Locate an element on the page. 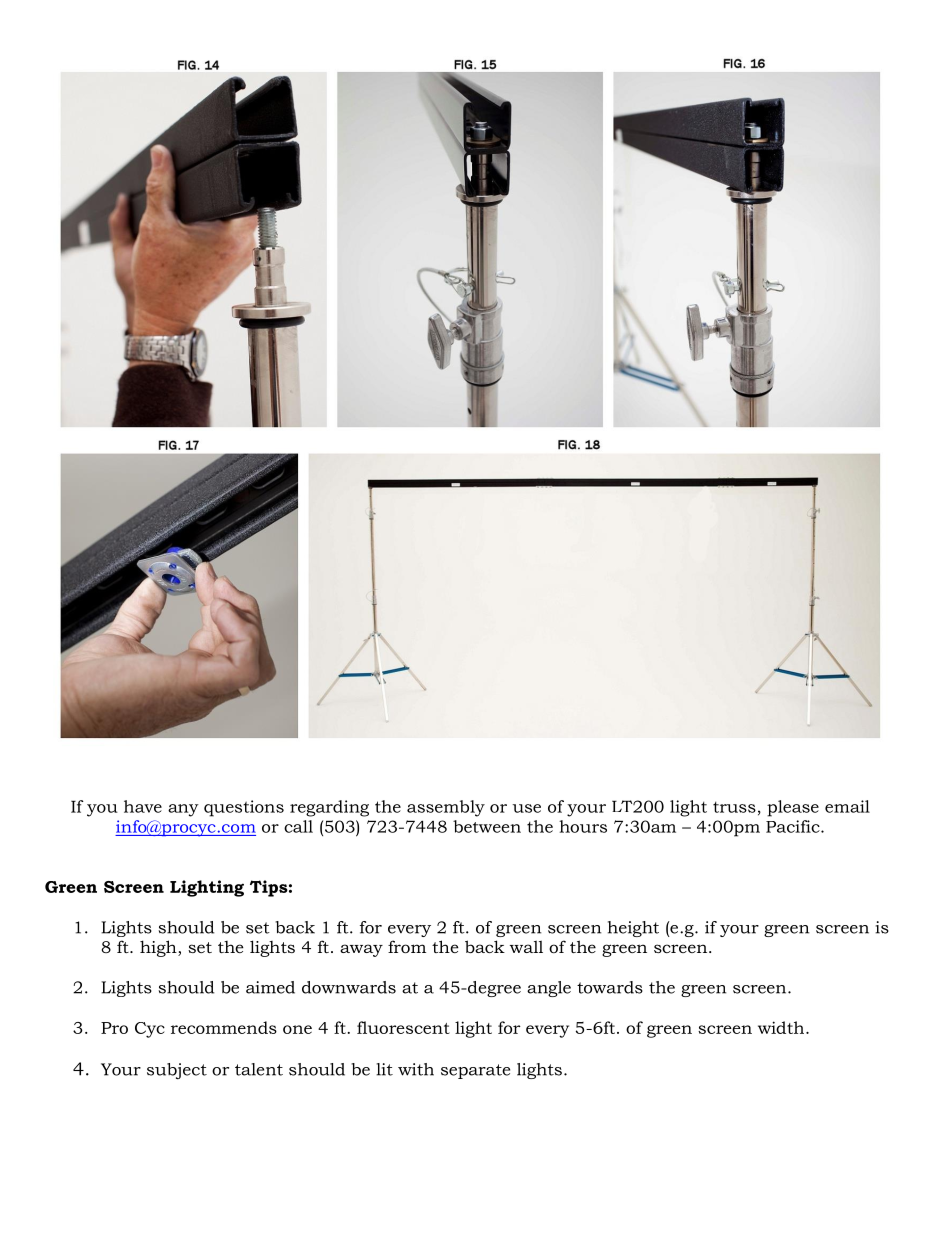 This image has height=1233, width=952. use is located at coordinates (526, 808).
